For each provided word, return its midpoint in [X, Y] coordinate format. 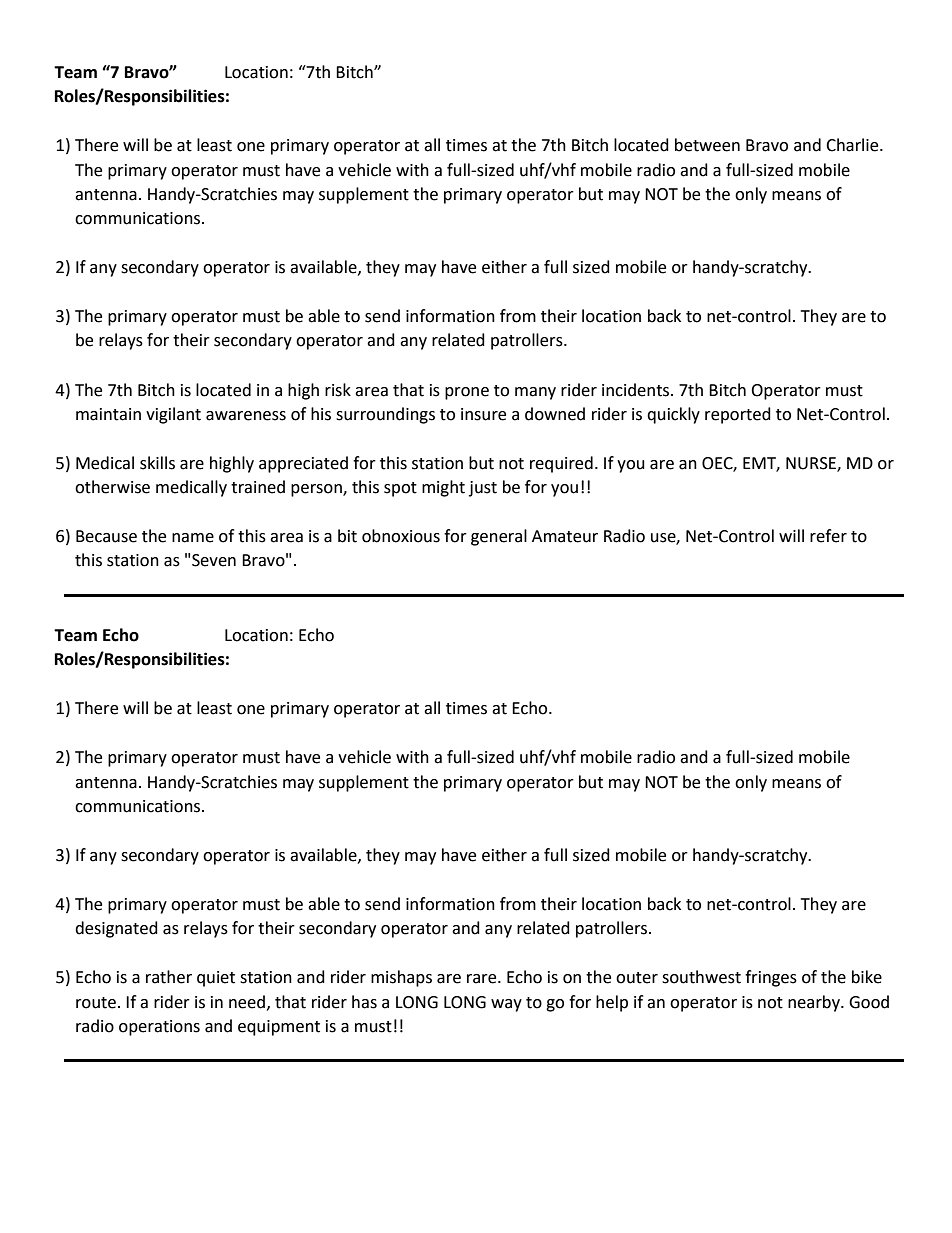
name [193, 538]
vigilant [173, 415]
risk [338, 390]
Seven [214, 560]
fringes [771, 978]
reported [738, 415]
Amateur [565, 536]
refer [828, 536]
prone [467, 393]
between [707, 145]
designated [116, 929]
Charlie [853, 145]
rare [483, 979]
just [483, 489]
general [499, 537]
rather [169, 977]
